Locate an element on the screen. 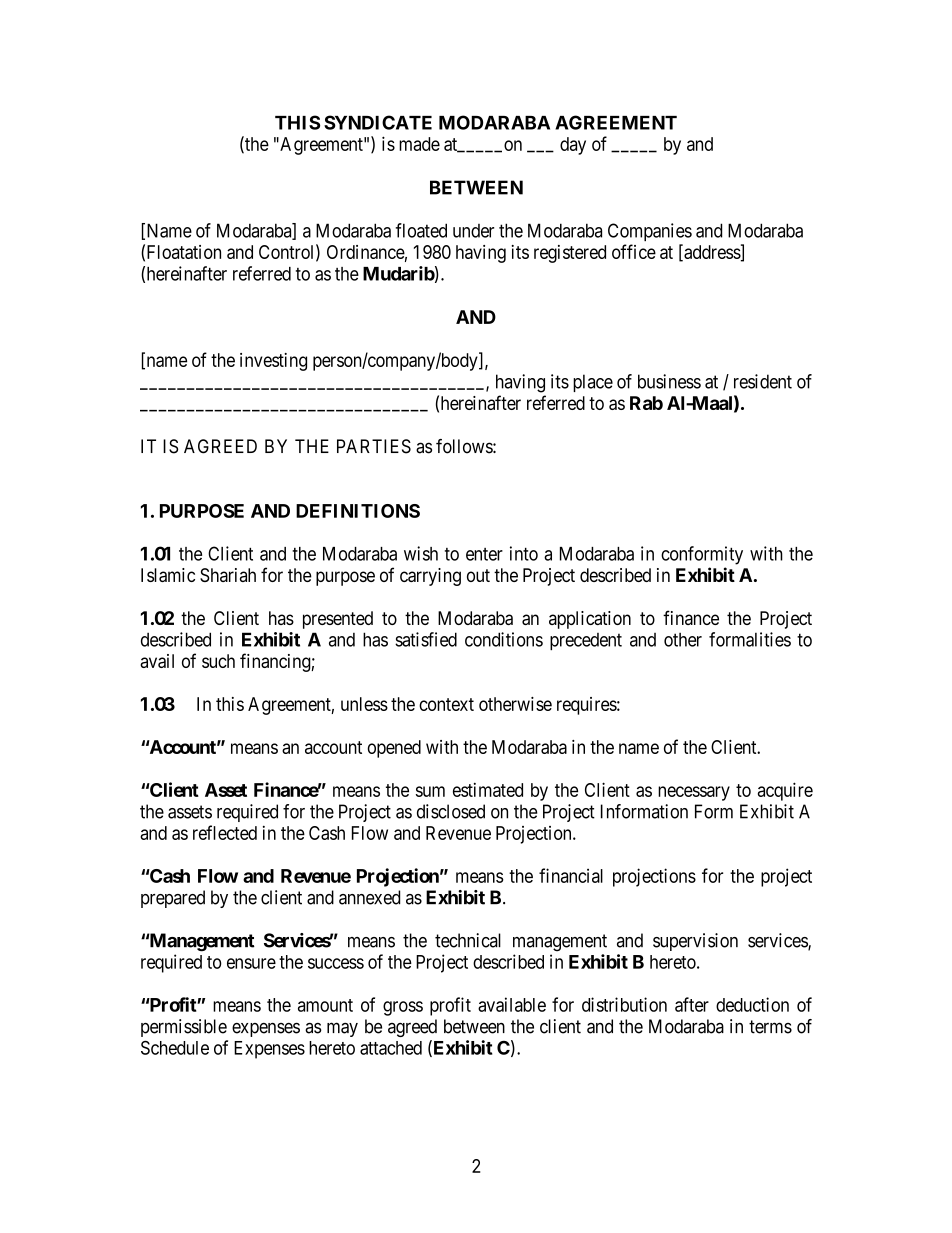 This screenshot has width=952, height=1233. deduction is located at coordinates (752, 1004).
